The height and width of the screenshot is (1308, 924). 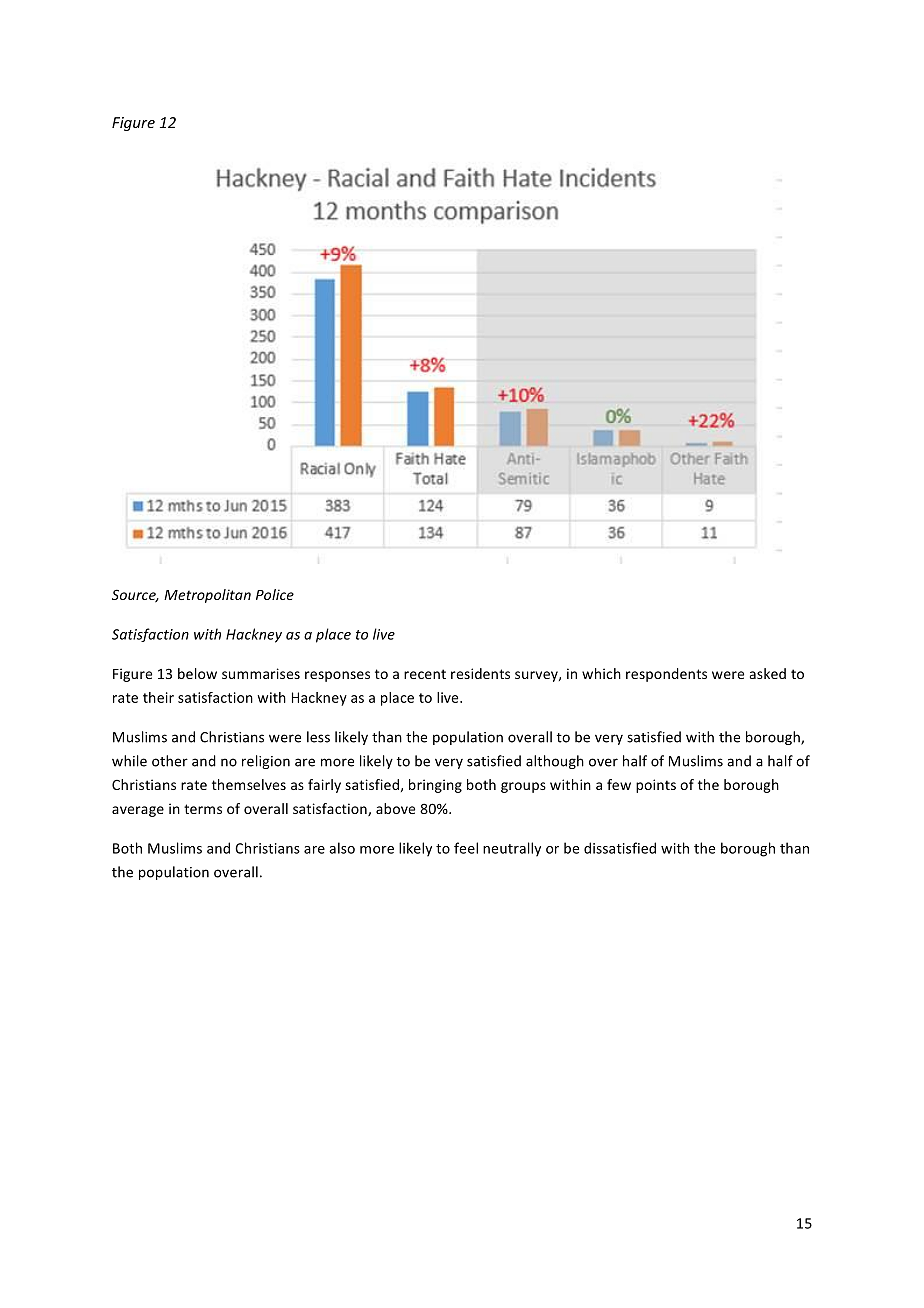 What do you see at coordinates (768, 673) in the screenshot?
I see `asked` at bounding box center [768, 673].
